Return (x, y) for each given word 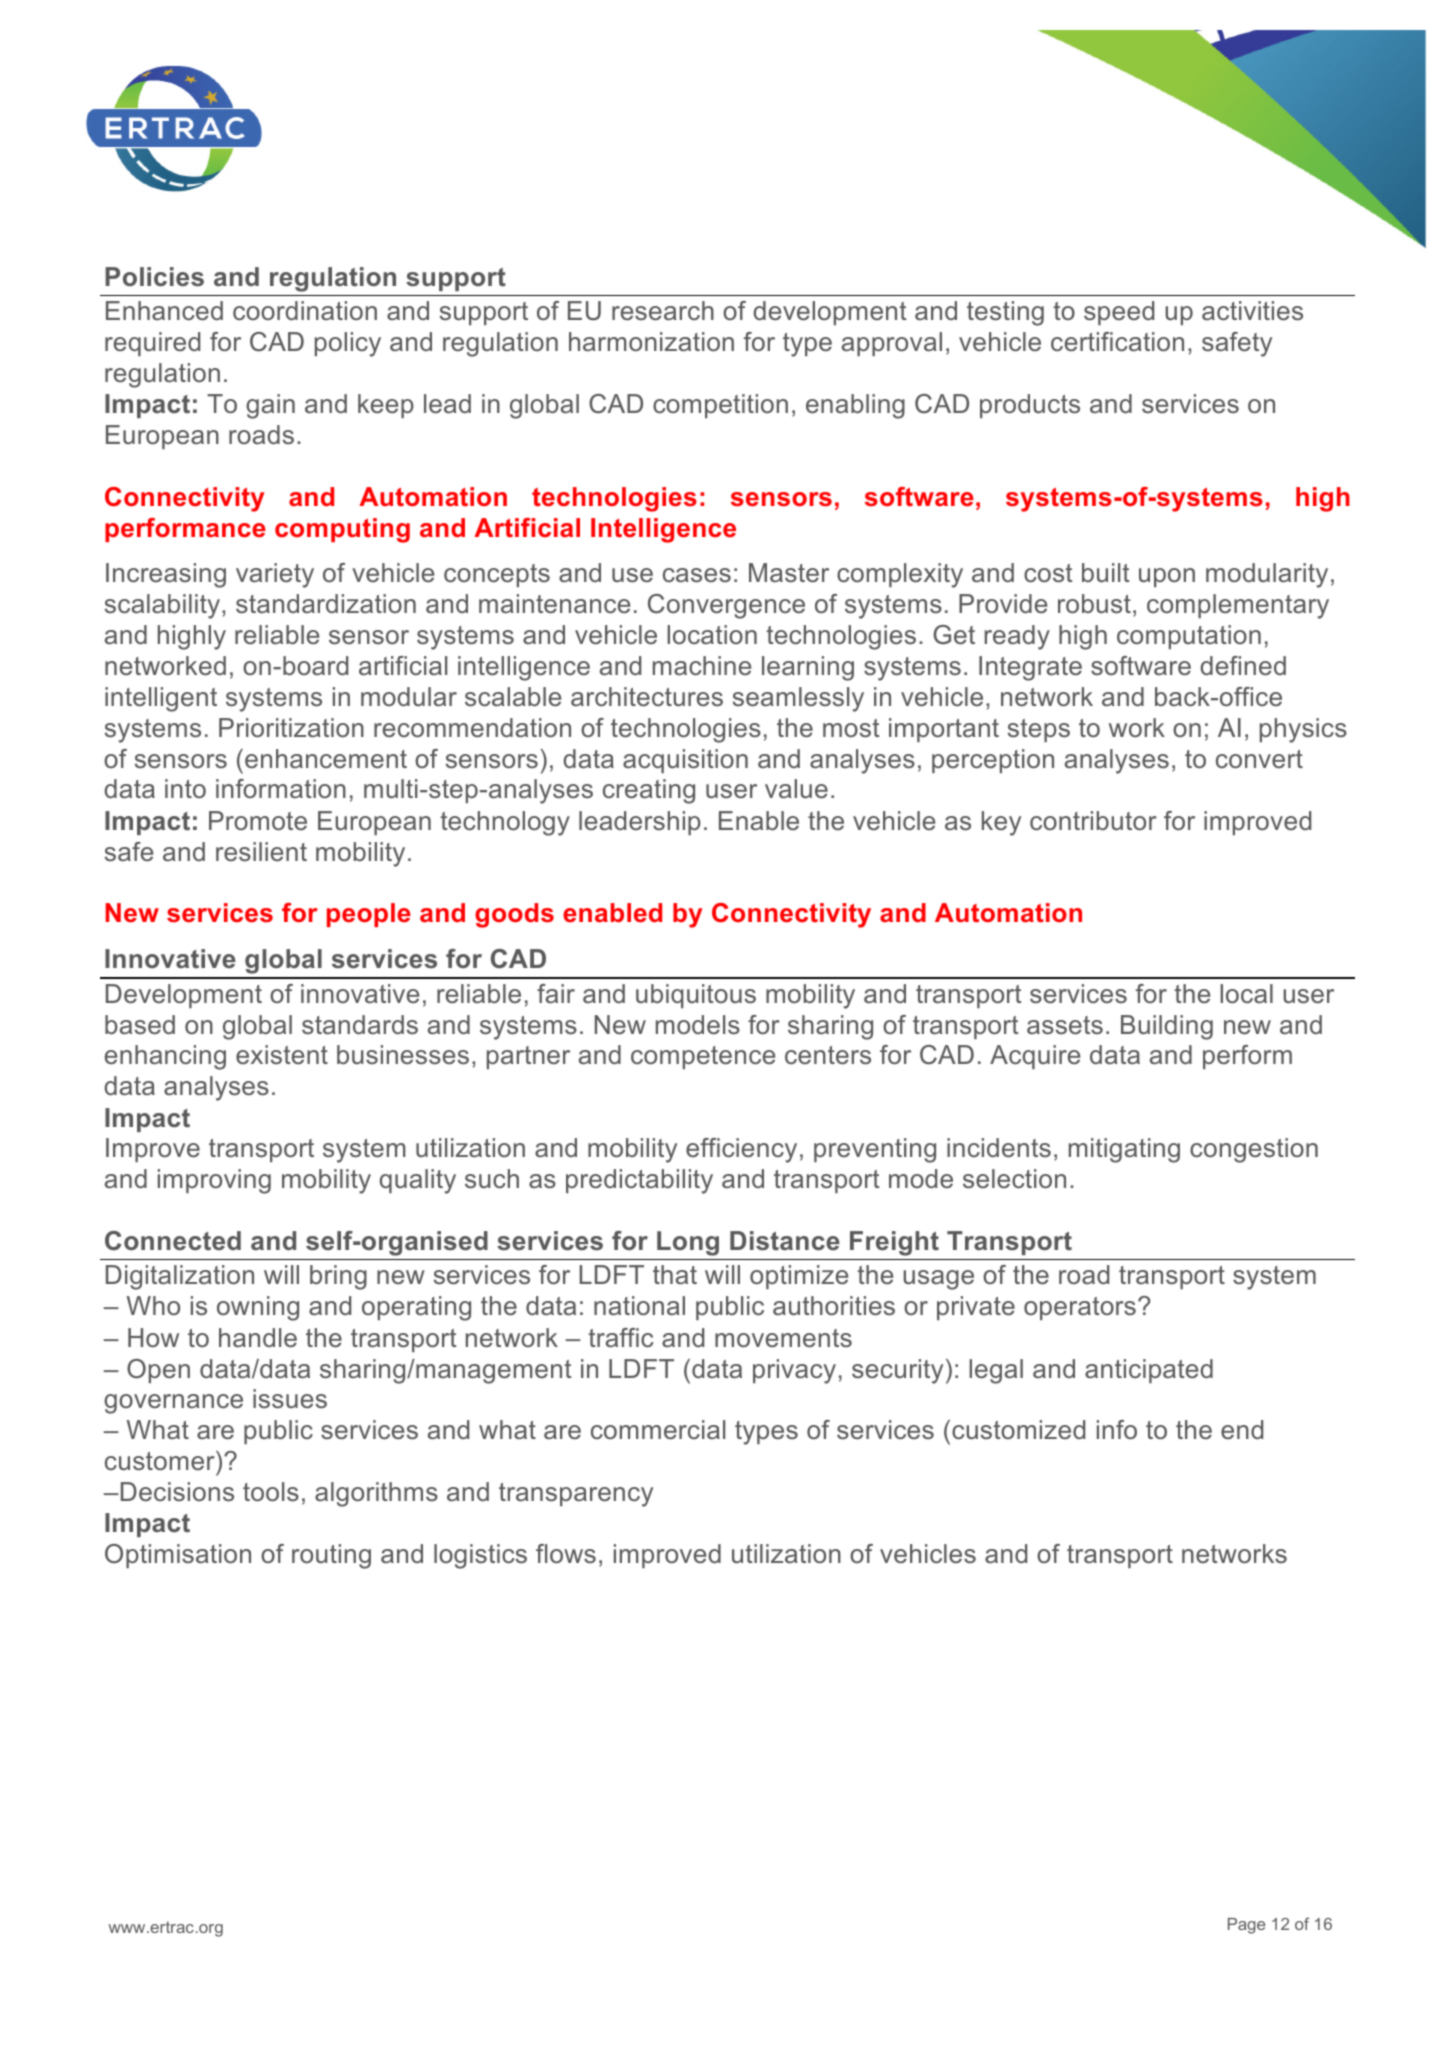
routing (331, 1556)
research (663, 311)
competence (703, 1057)
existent (282, 1055)
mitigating (1124, 1150)
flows (566, 1553)
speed (1119, 313)
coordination (305, 311)
